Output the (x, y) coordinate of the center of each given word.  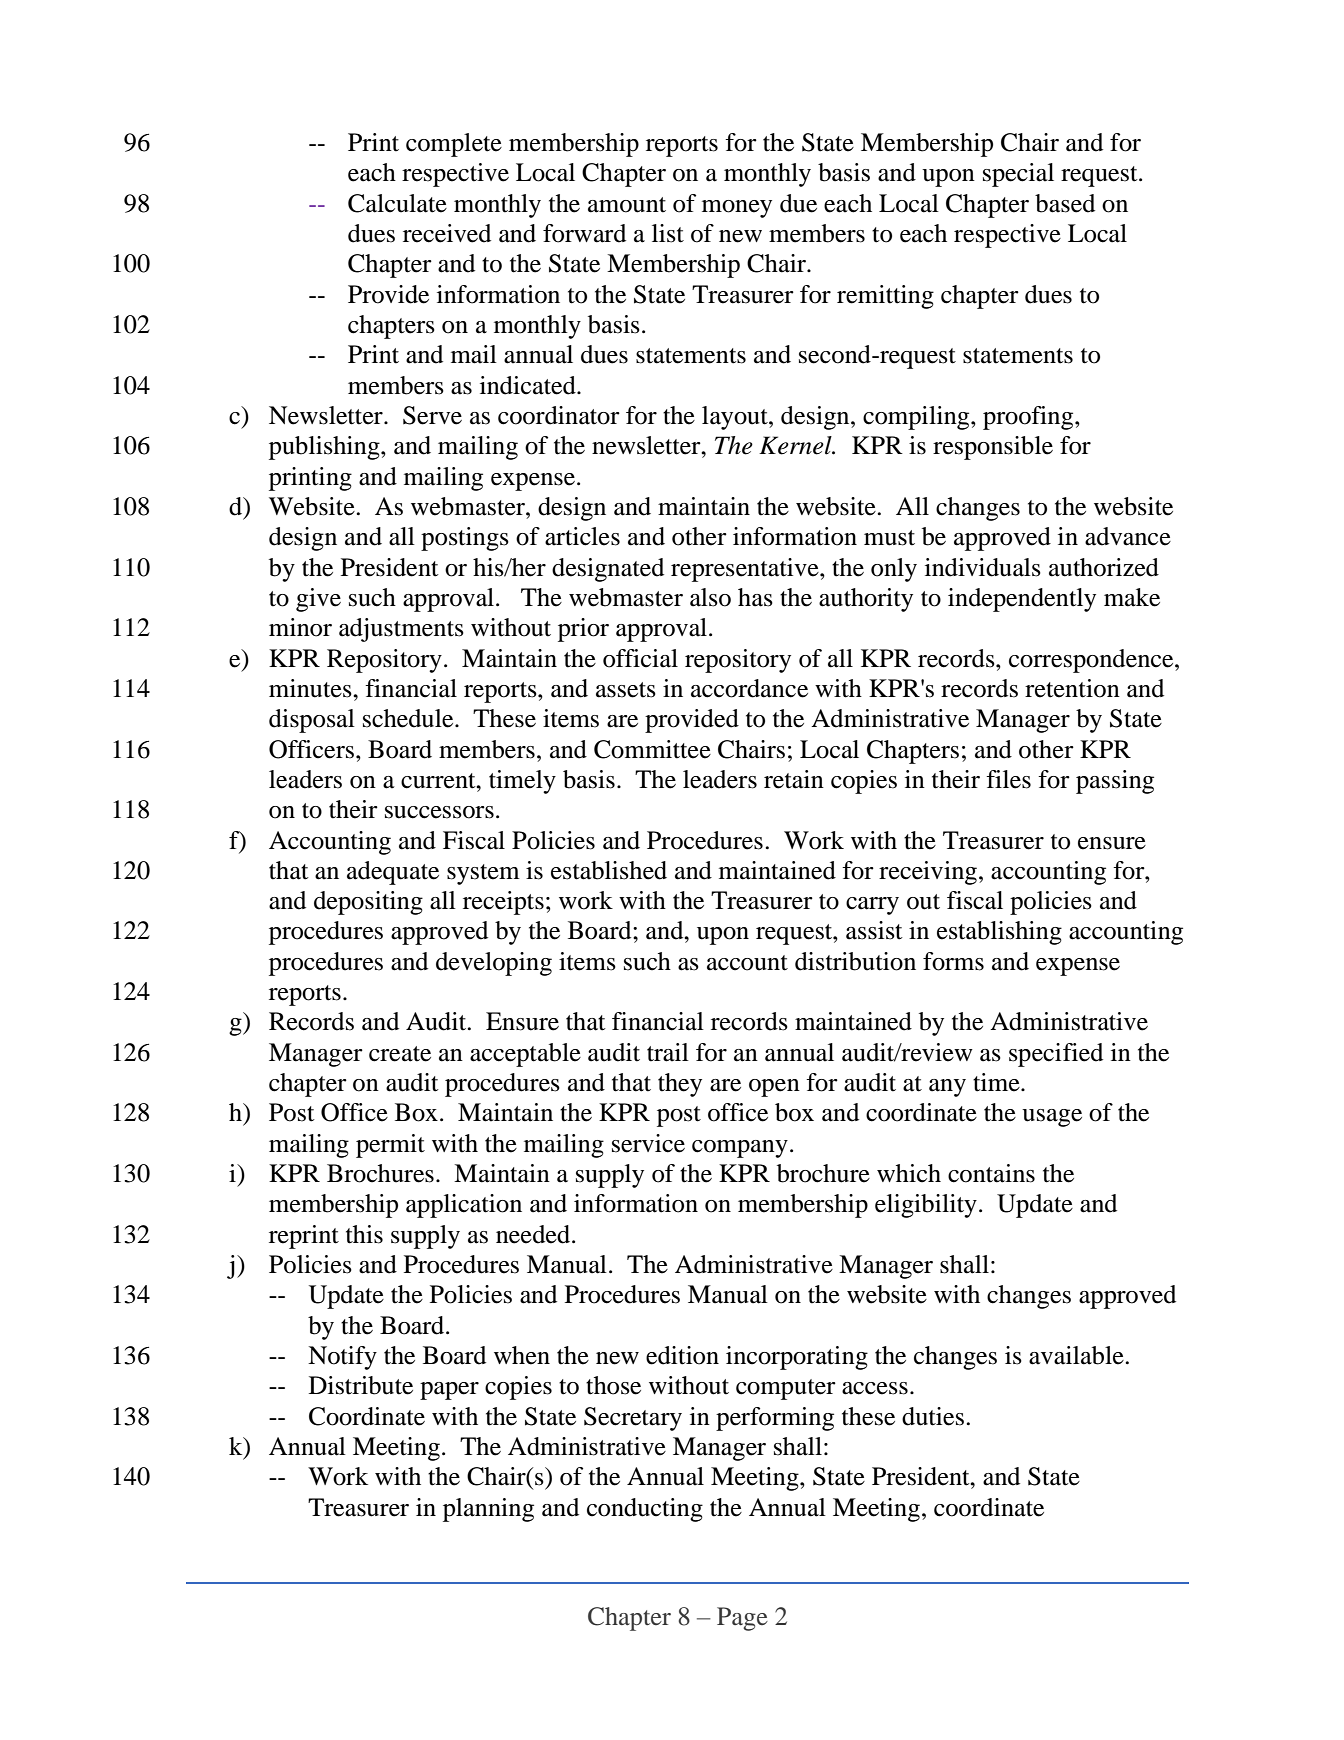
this (364, 1234)
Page (742, 1619)
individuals (983, 567)
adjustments (401, 630)
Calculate (397, 203)
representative (746, 570)
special (1018, 175)
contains (991, 1173)
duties (934, 1416)
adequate (393, 873)
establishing (999, 933)
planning (488, 1510)
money (737, 209)
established (609, 870)
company (740, 1149)
